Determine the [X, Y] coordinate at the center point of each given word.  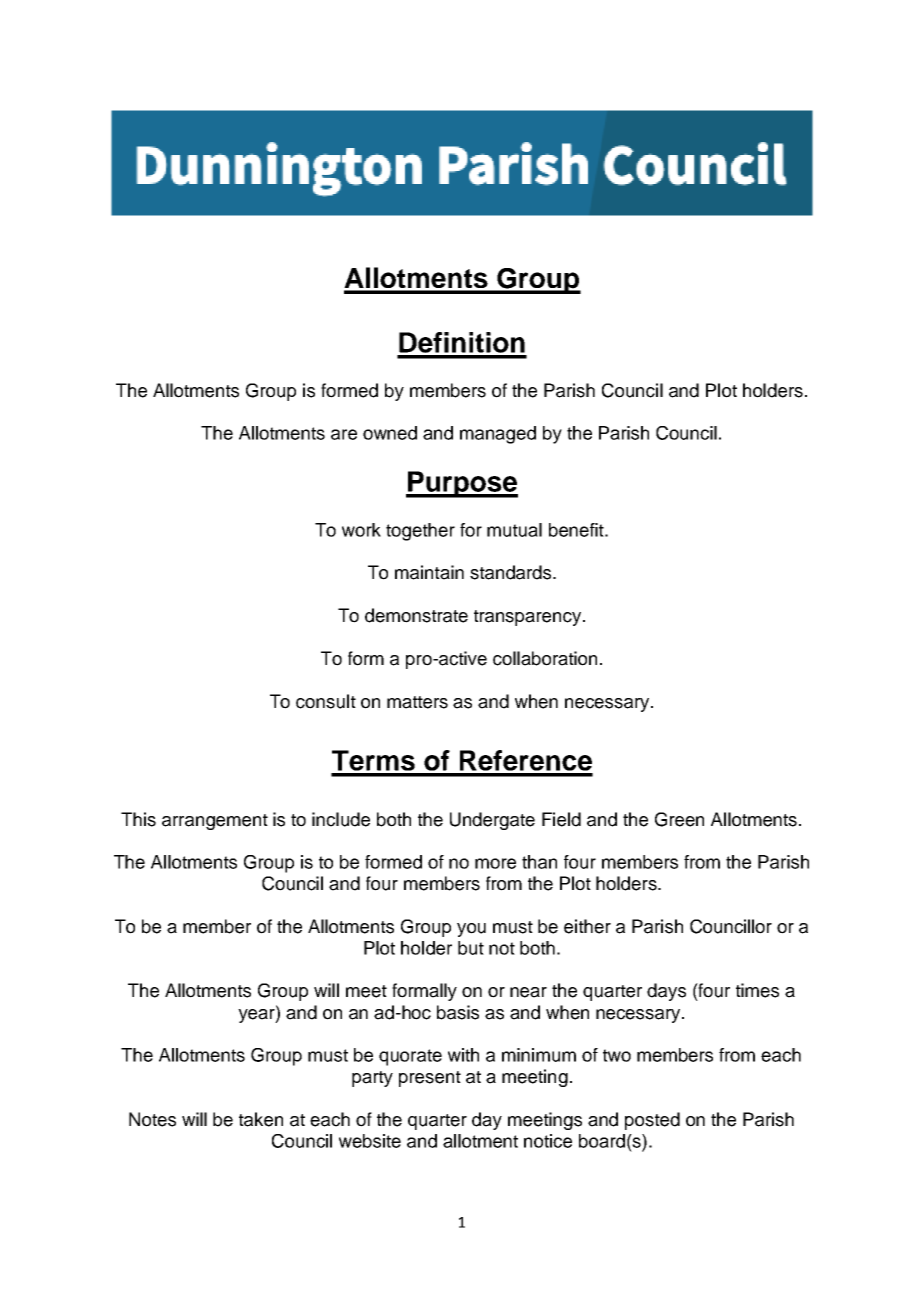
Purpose [462, 484]
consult [326, 701]
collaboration [545, 658]
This [138, 819]
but [471, 948]
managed [498, 435]
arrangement [215, 822]
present [430, 1079]
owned [390, 433]
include [341, 819]
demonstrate [416, 615]
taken [261, 1119]
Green [679, 819]
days [666, 992]
